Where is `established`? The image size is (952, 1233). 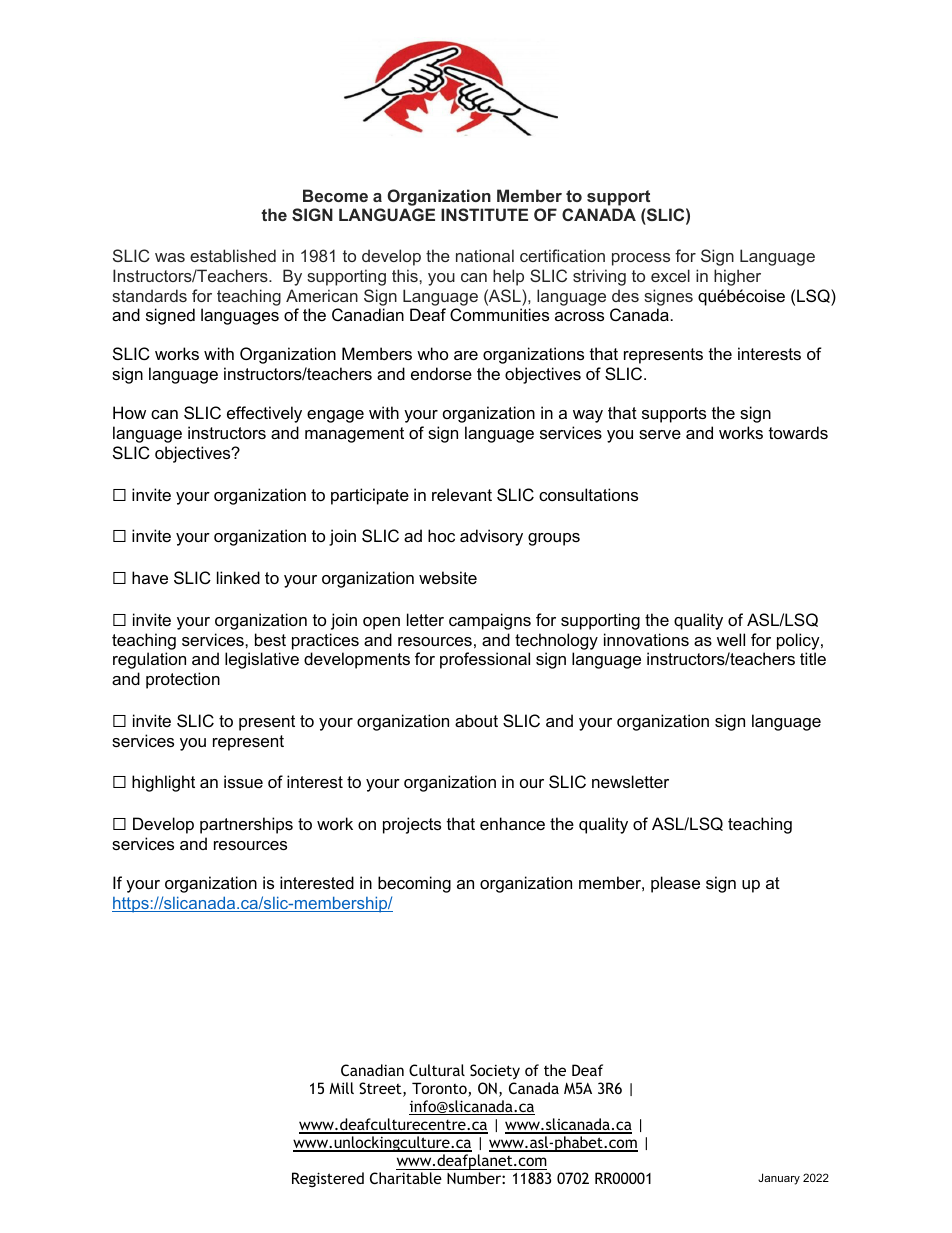 established is located at coordinates (233, 255).
